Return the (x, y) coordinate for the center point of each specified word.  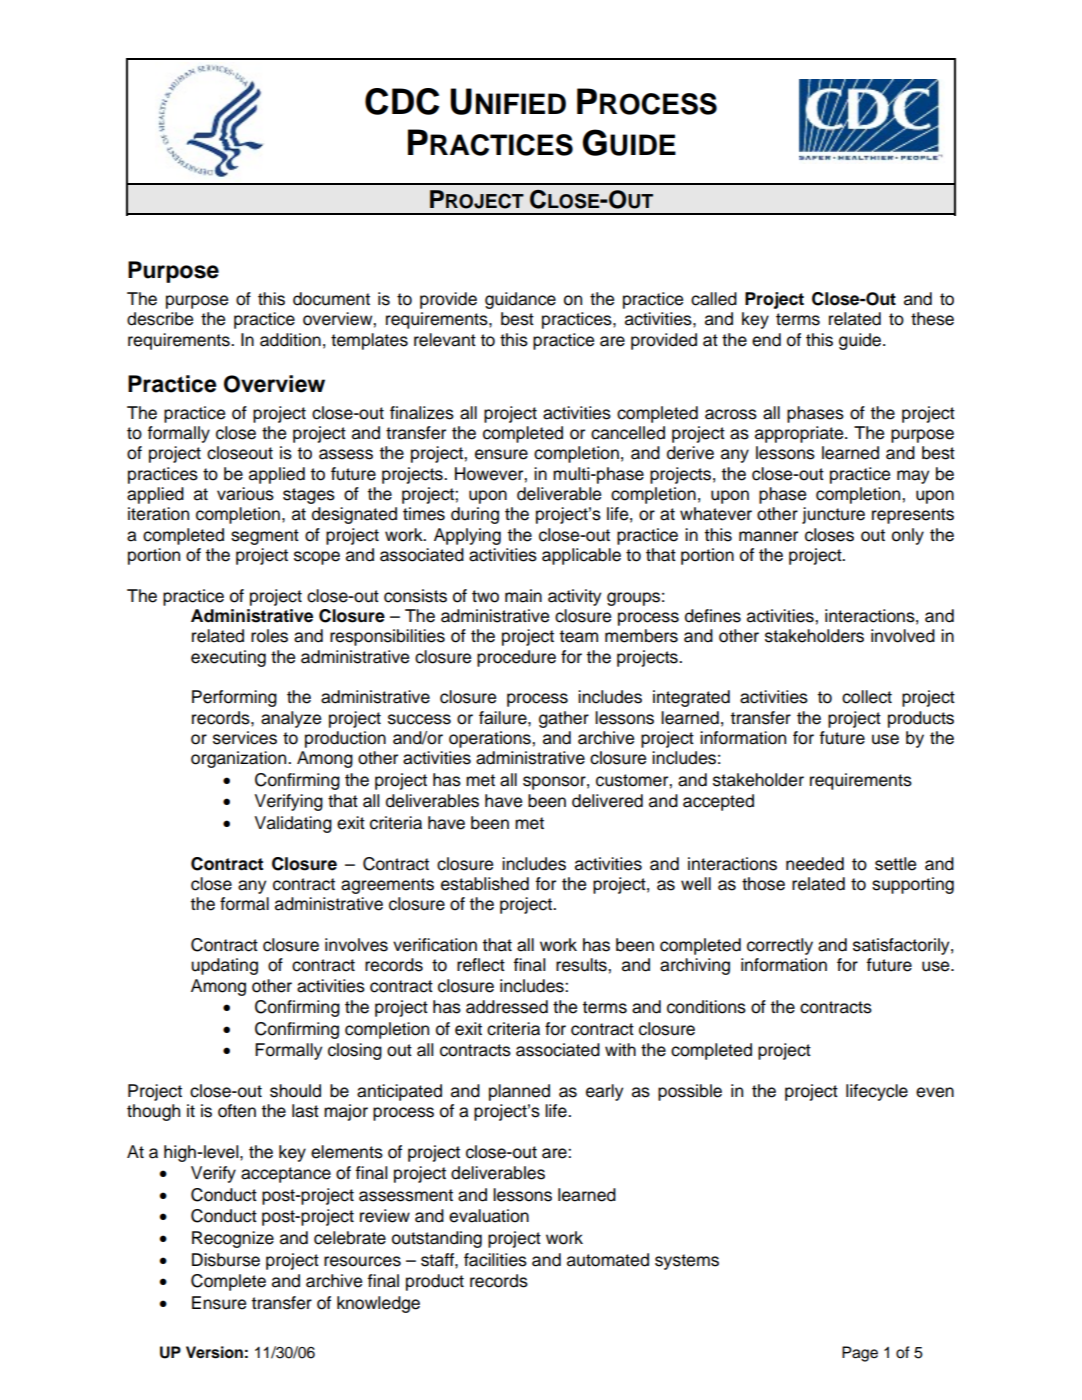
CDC (402, 101)
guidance (520, 300)
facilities (495, 1260)
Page (860, 1354)
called (714, 299)
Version (214, 1352)
